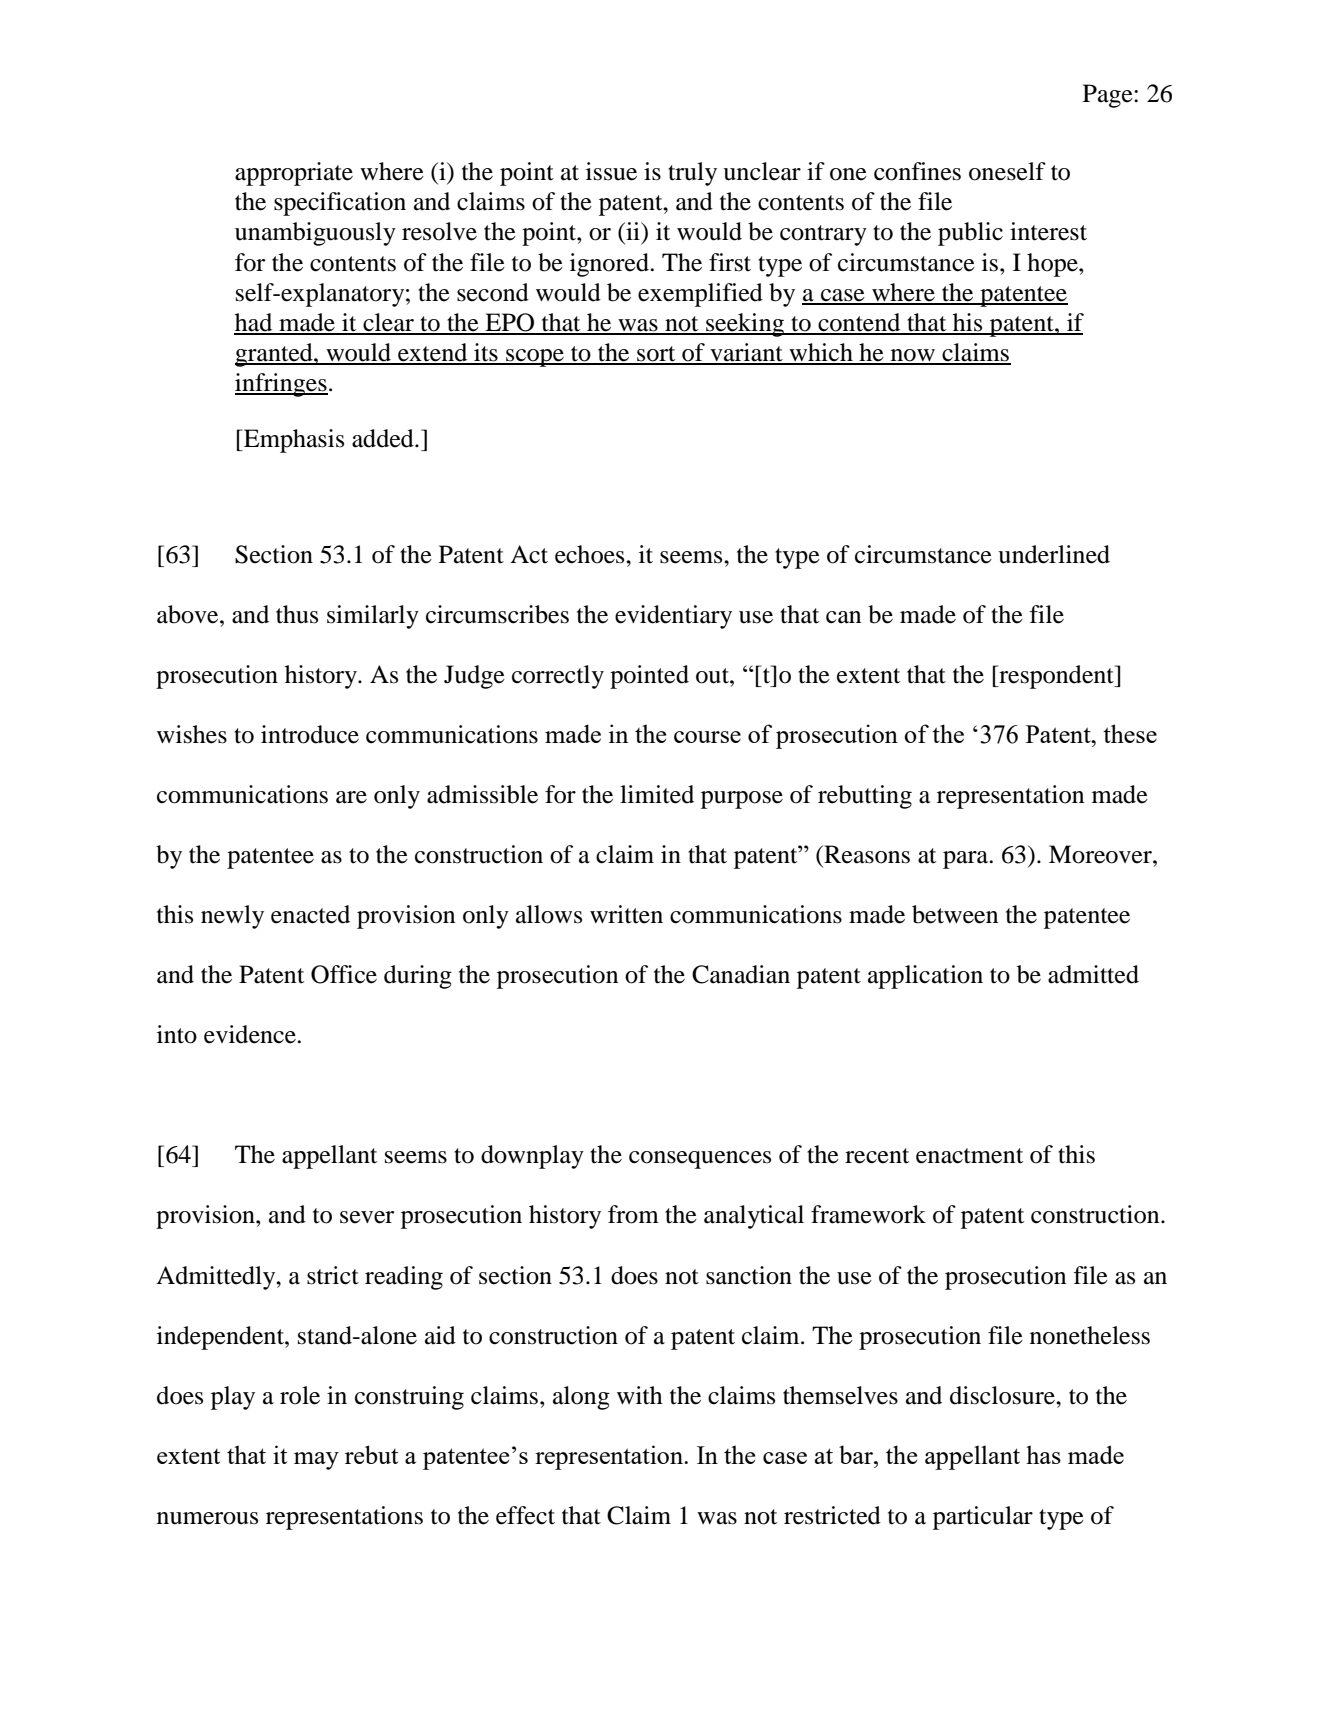  Describe the element at coordinates (297, 614) in the page. I see `thus` at that location.
